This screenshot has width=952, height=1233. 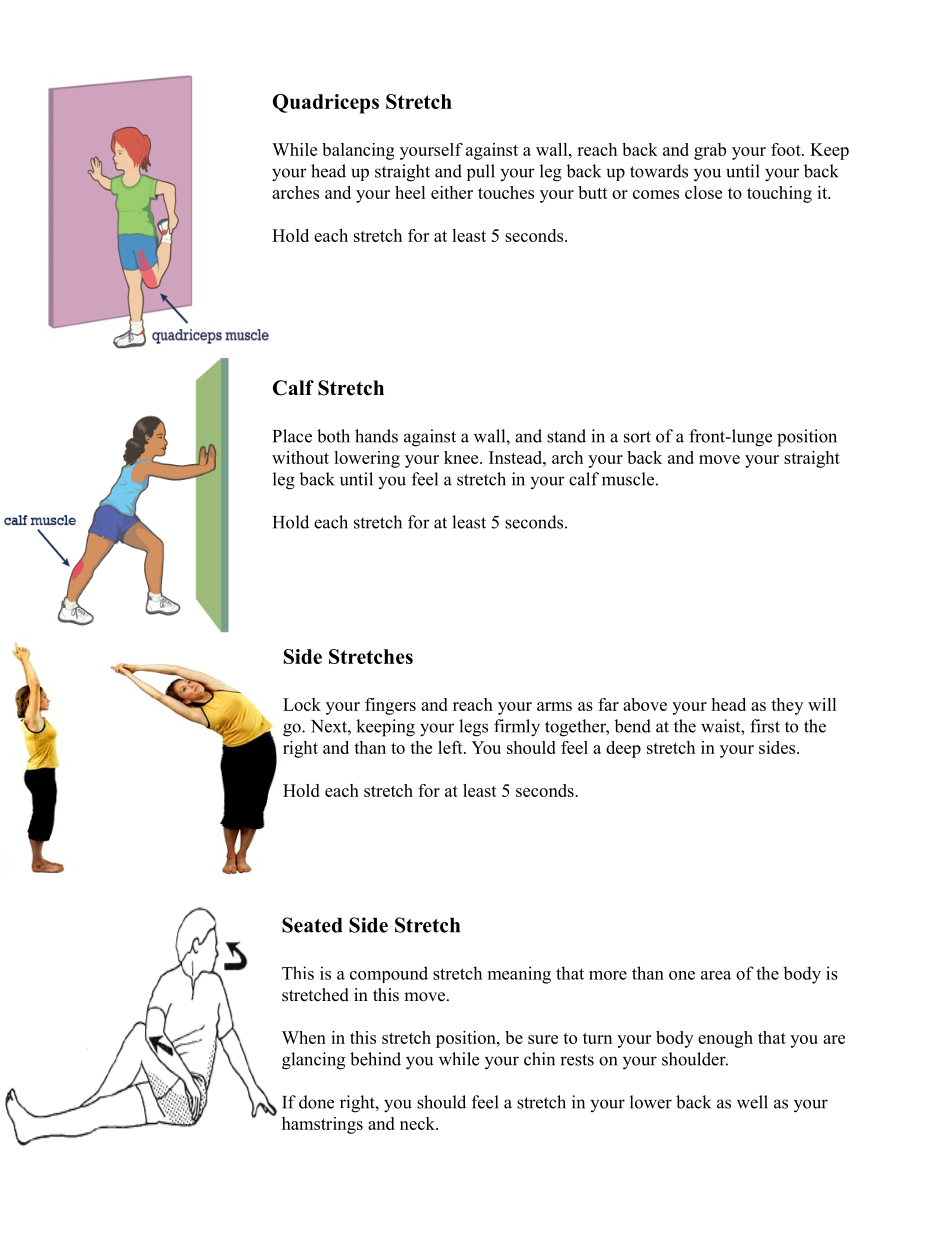 What do you see at coordinates (787, 149) in the screenshot?
I see `foot` at bounding box center [787, 149].
